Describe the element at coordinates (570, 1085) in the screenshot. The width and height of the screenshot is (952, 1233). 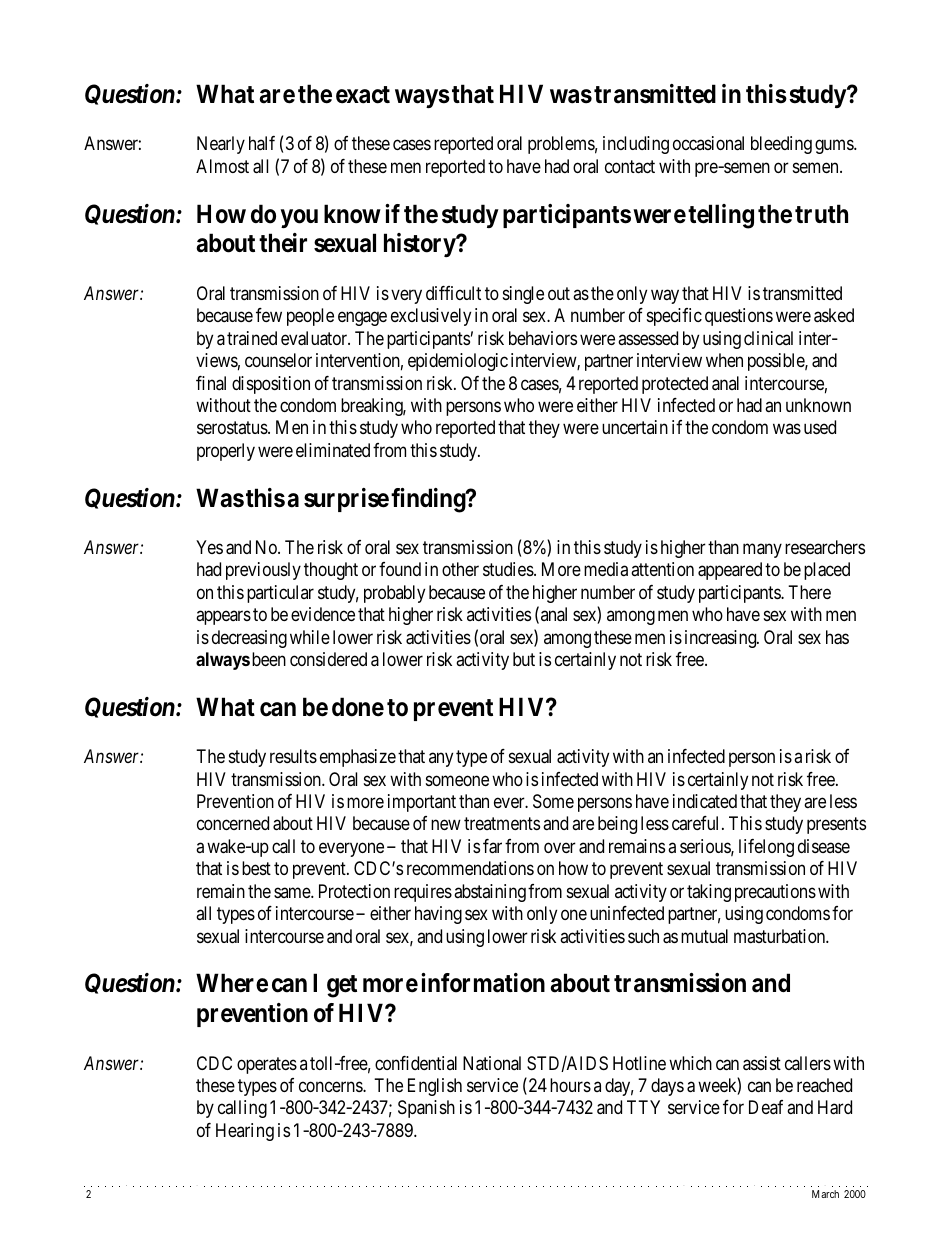
I see `hours` at that location.
